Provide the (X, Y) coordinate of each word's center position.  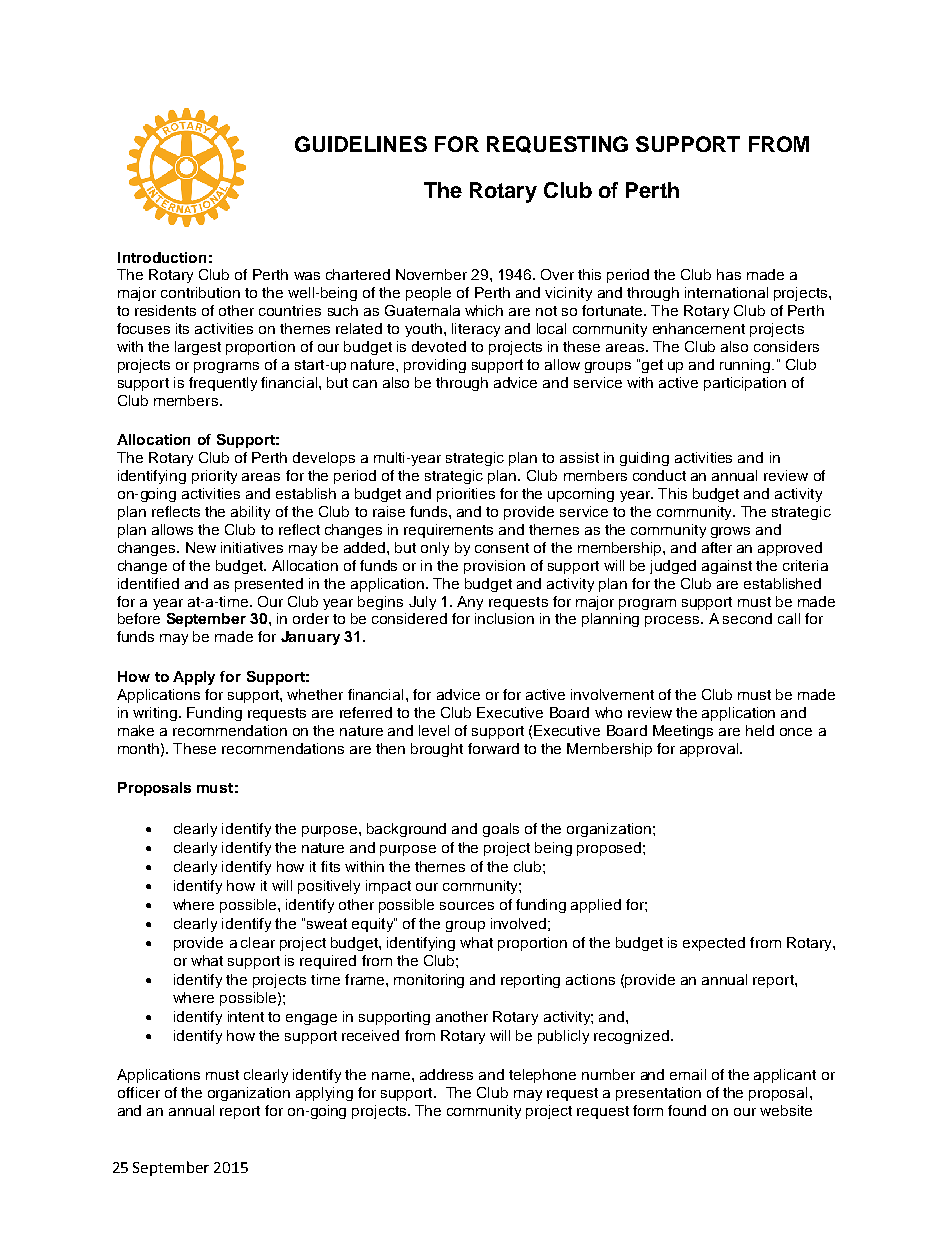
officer (139, 1092)
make (136, 730)
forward (493, 748)
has (729, 274)
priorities (466, 495)
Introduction (162, 257)
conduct (659, 475)
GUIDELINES (361, 144)
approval (710, 750)
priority (214, 477)
